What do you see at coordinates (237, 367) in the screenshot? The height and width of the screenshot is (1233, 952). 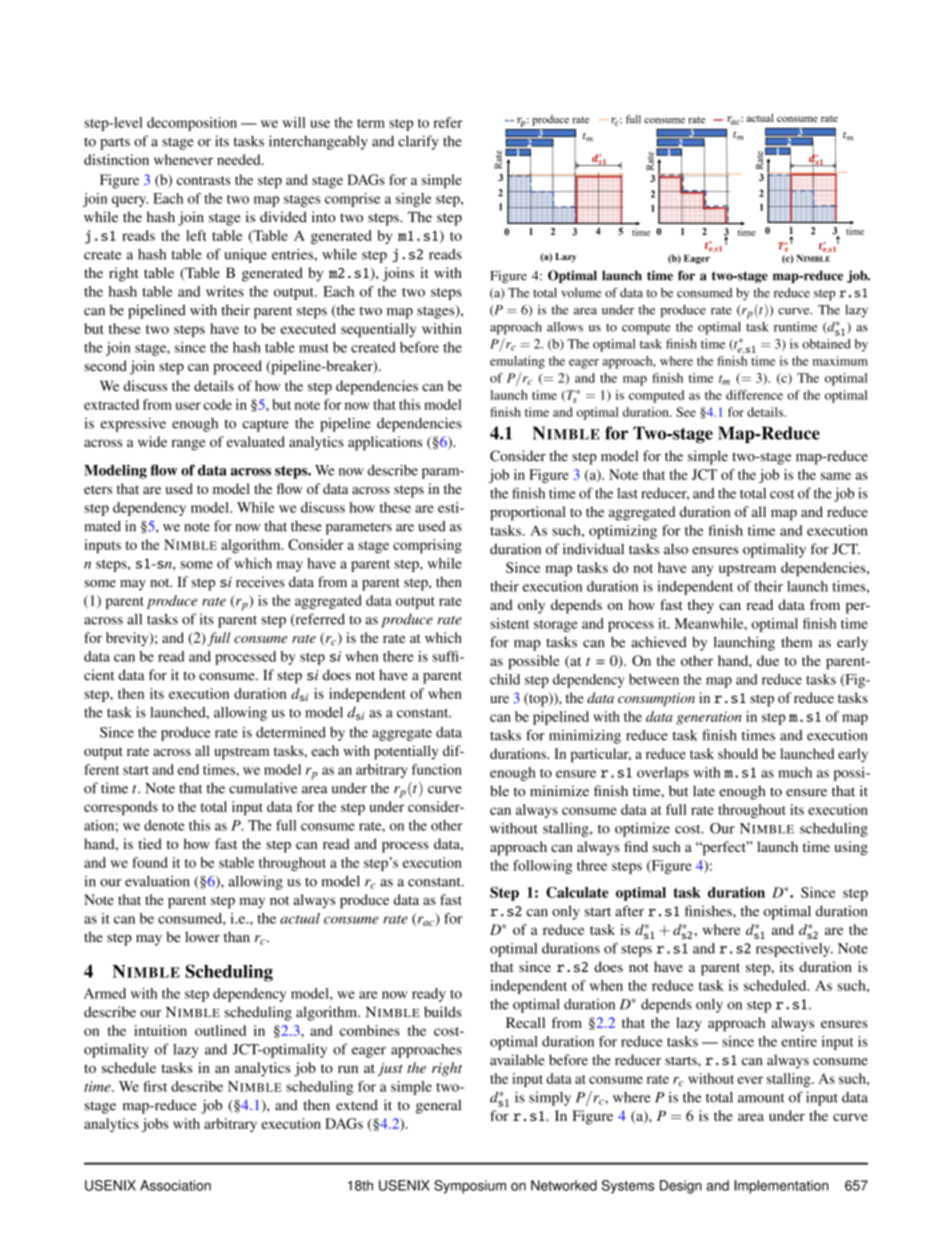 I see `proceed` at bounding box center [237, 367].
